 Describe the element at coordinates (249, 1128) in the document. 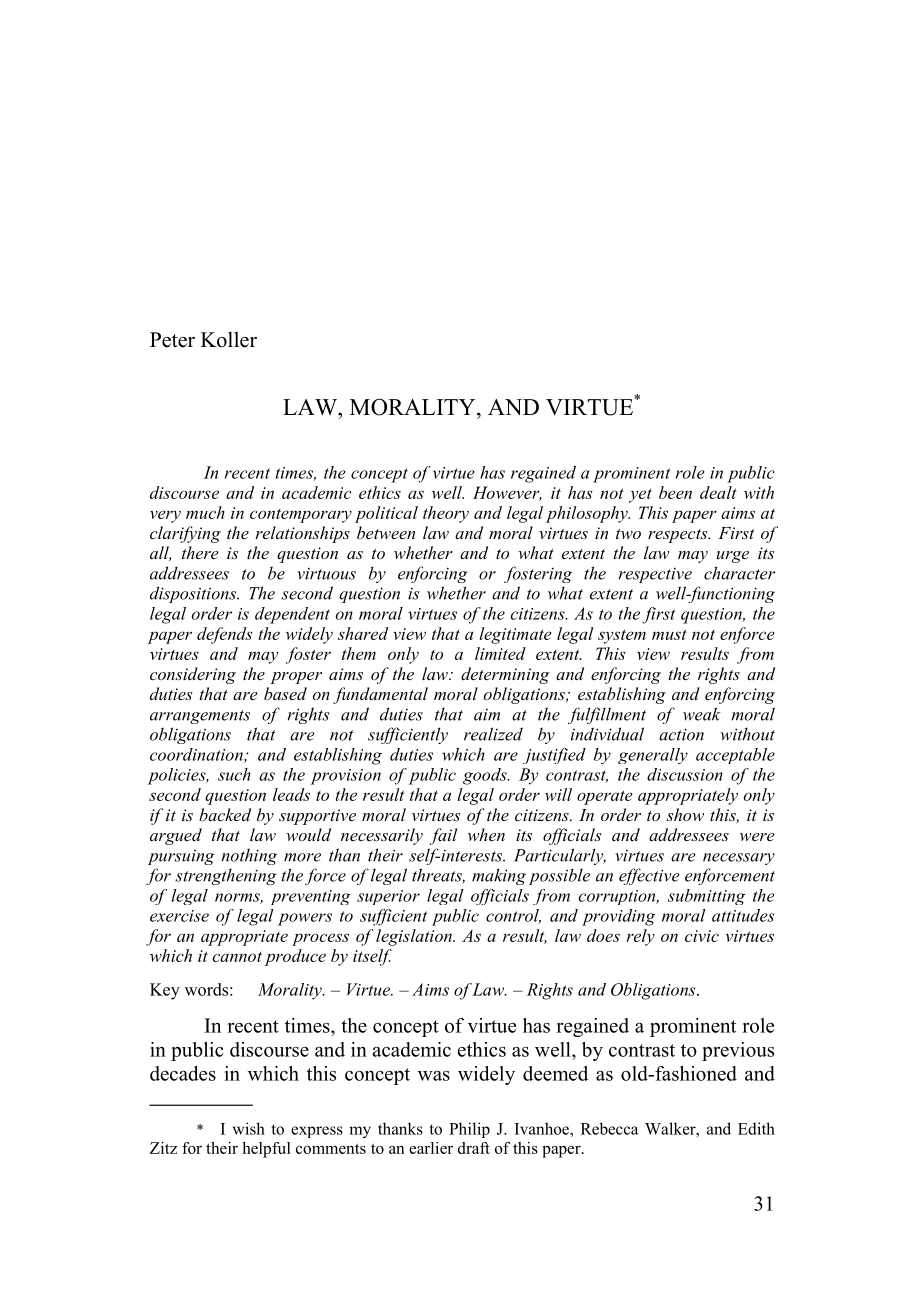

I see `wish` at that location.
